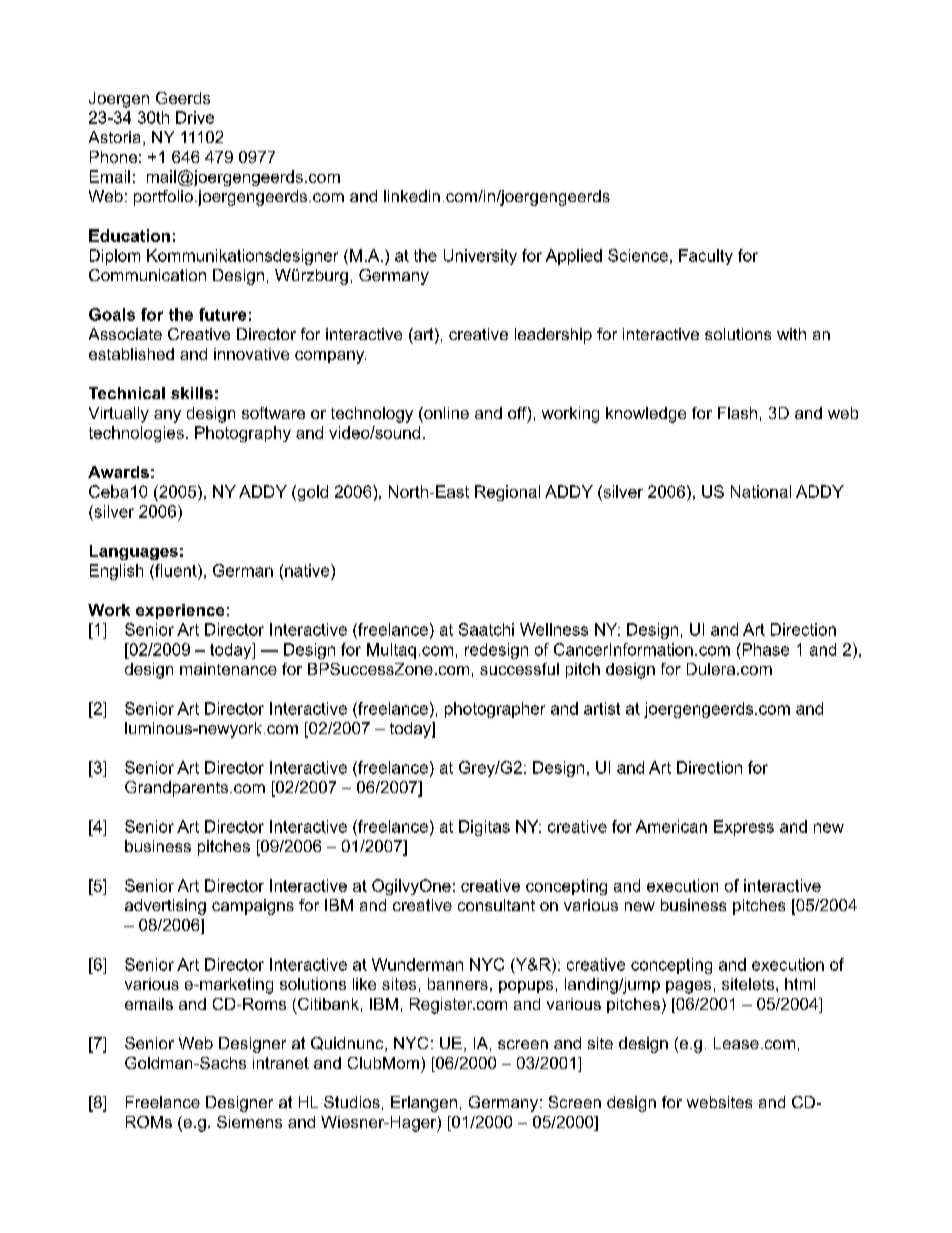  What do you see at coordinates (688, 987) in the image?
I see `pages` at bounding box center [688, 987].
